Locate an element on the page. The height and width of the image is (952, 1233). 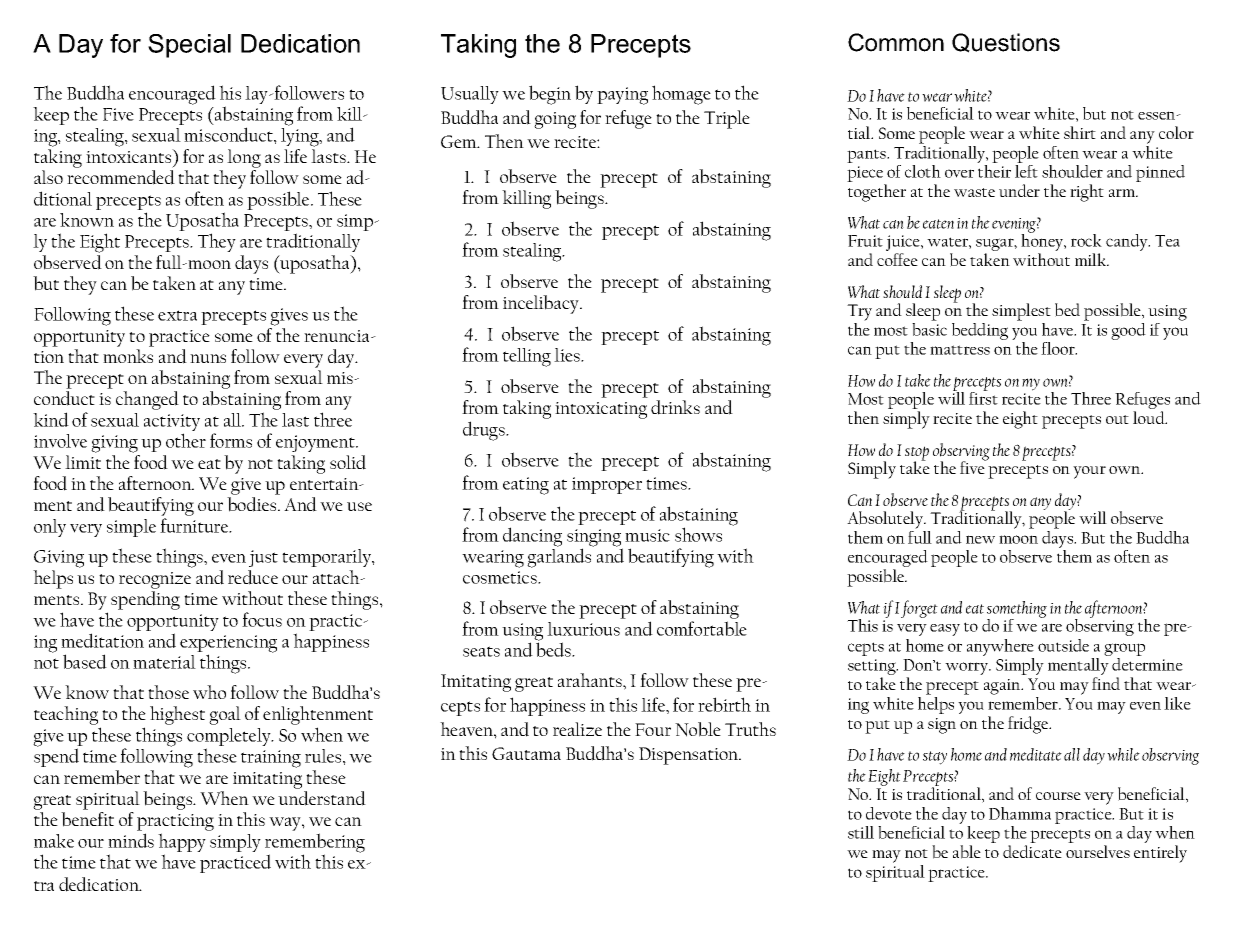
new is located at coordinates (980, 539).
